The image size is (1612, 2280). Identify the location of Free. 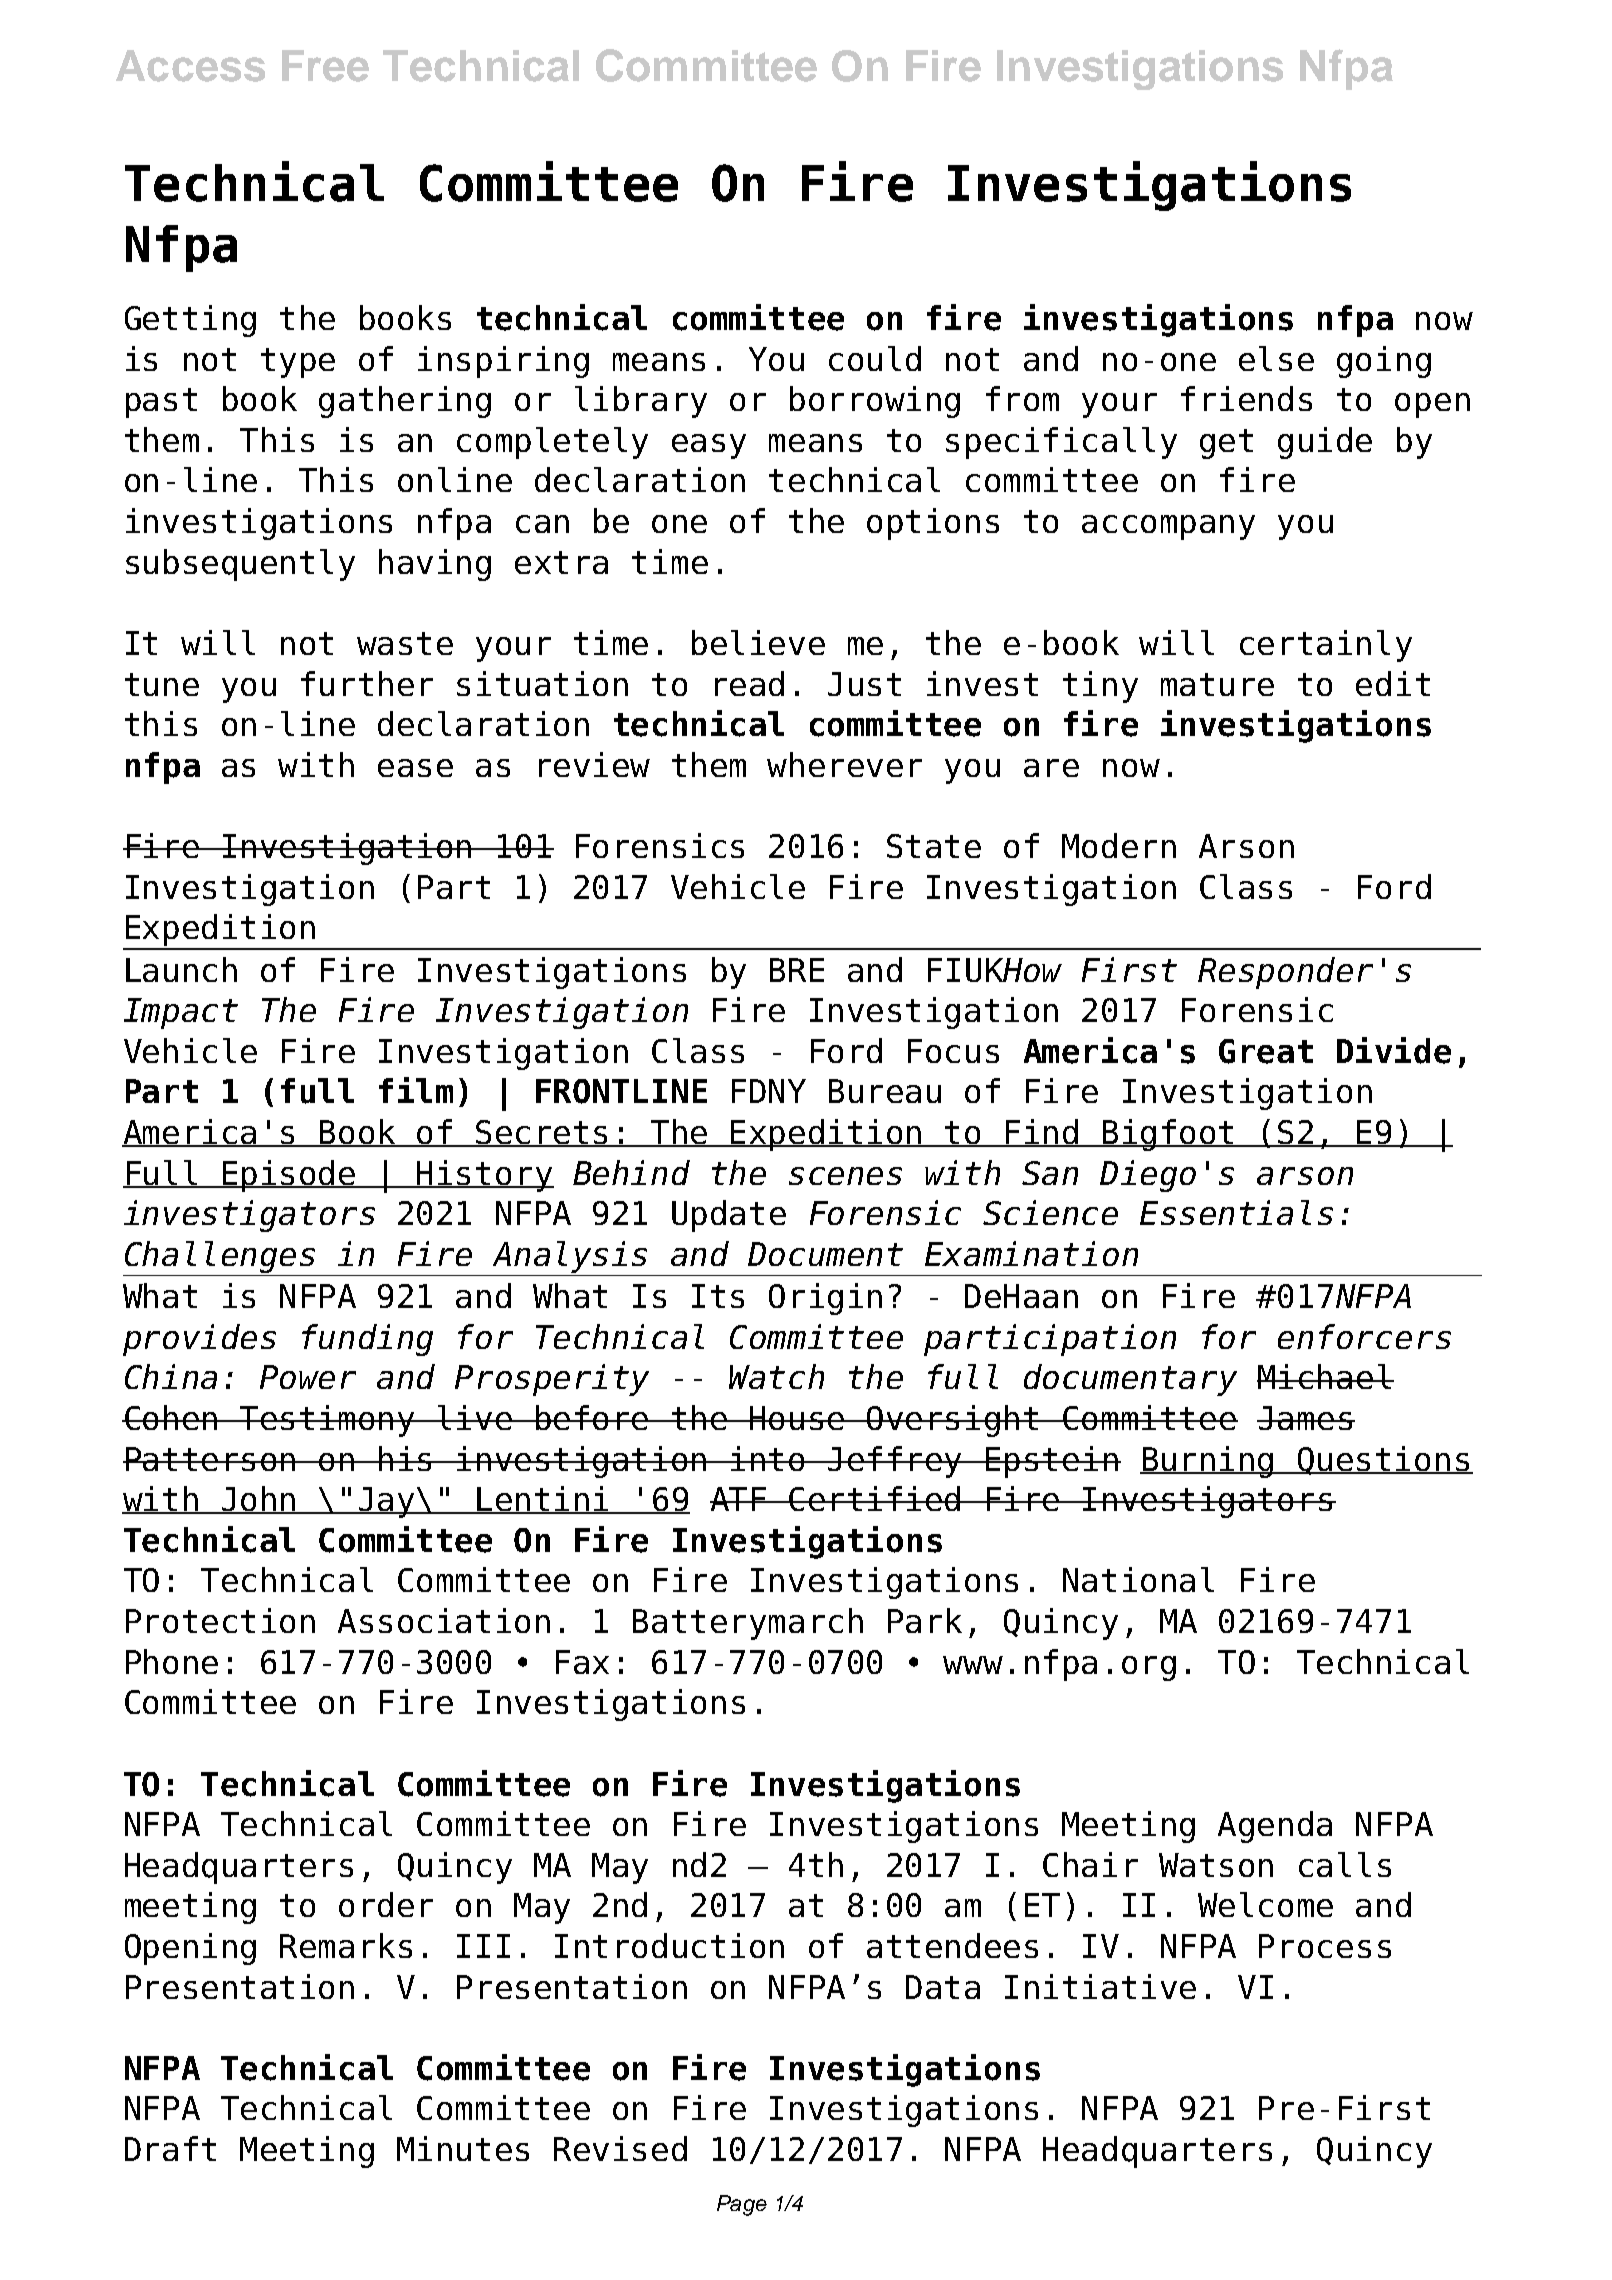
(325, 66).
